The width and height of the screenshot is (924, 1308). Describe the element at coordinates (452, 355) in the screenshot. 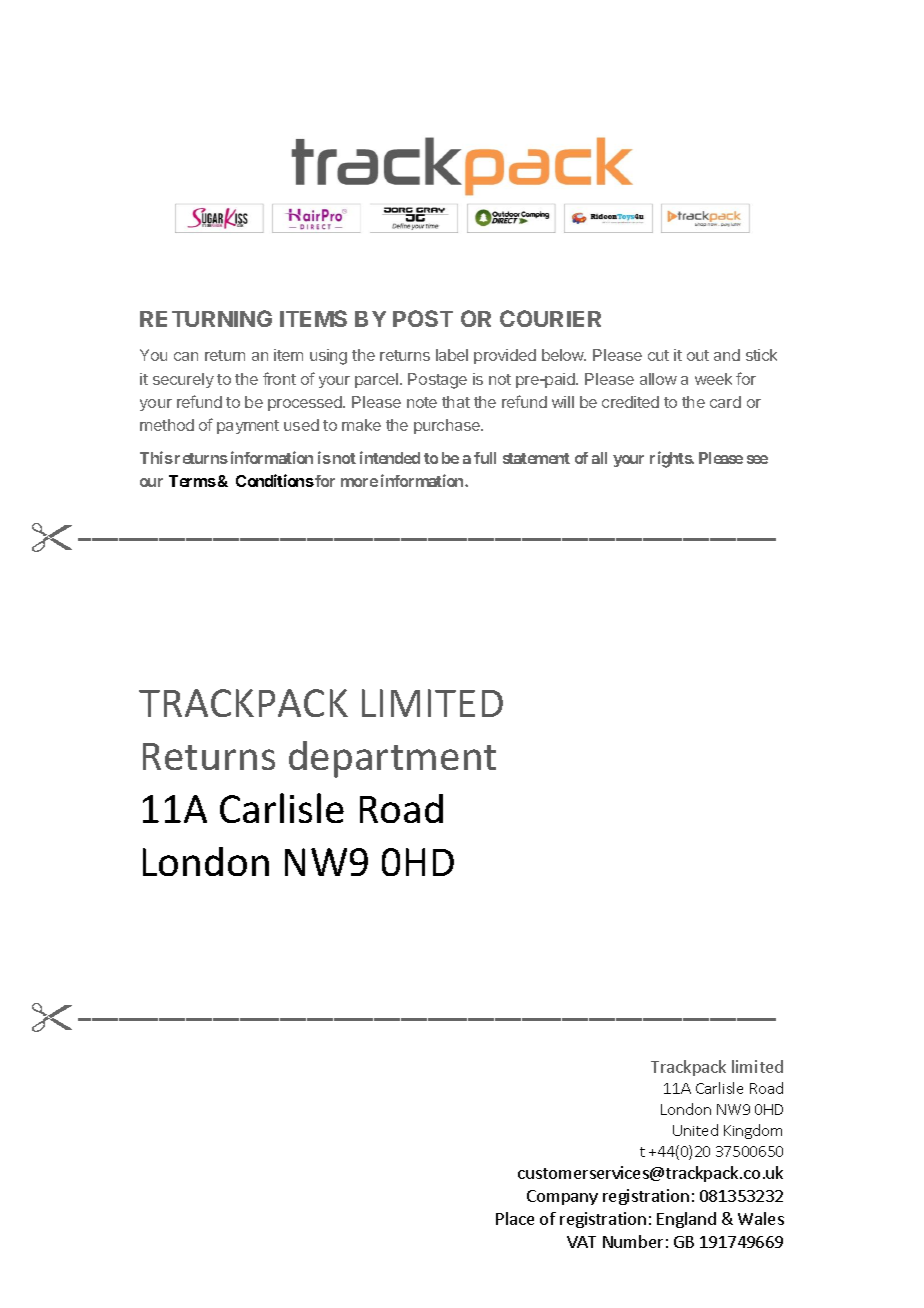

I see `label` at that location.
